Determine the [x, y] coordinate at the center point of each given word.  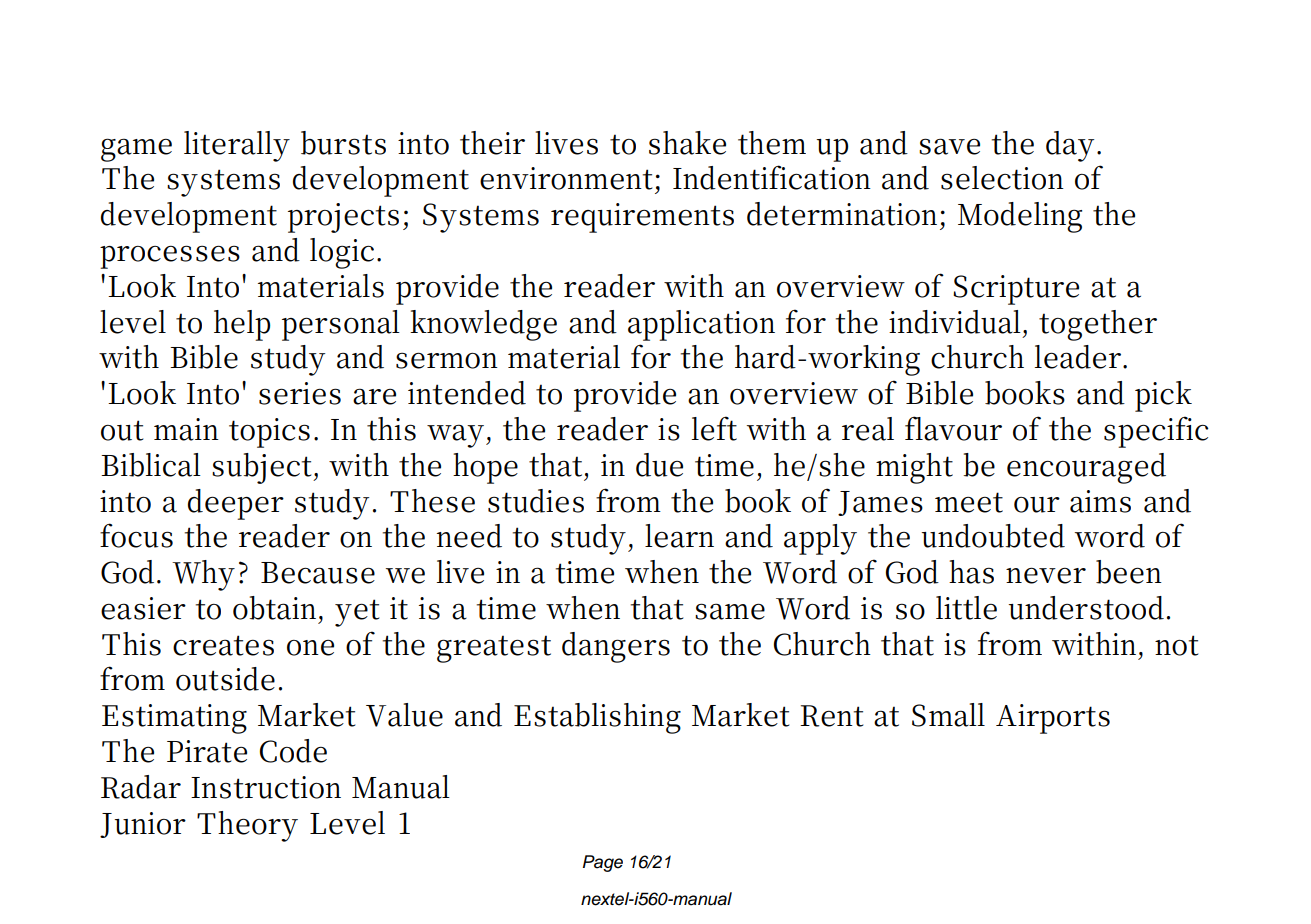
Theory [247, 826]
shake [687, 143]
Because [318, 573]
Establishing [597, 718]
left [714, 428]
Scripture [1016, 290]
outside [225, 679]
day [1070, 146]
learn [679, 536]
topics [269, 433]
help [242, 325]
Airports [1053, 719]
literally [237, 146]
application [701, 325]
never [1046, 575]
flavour [953, 428]
